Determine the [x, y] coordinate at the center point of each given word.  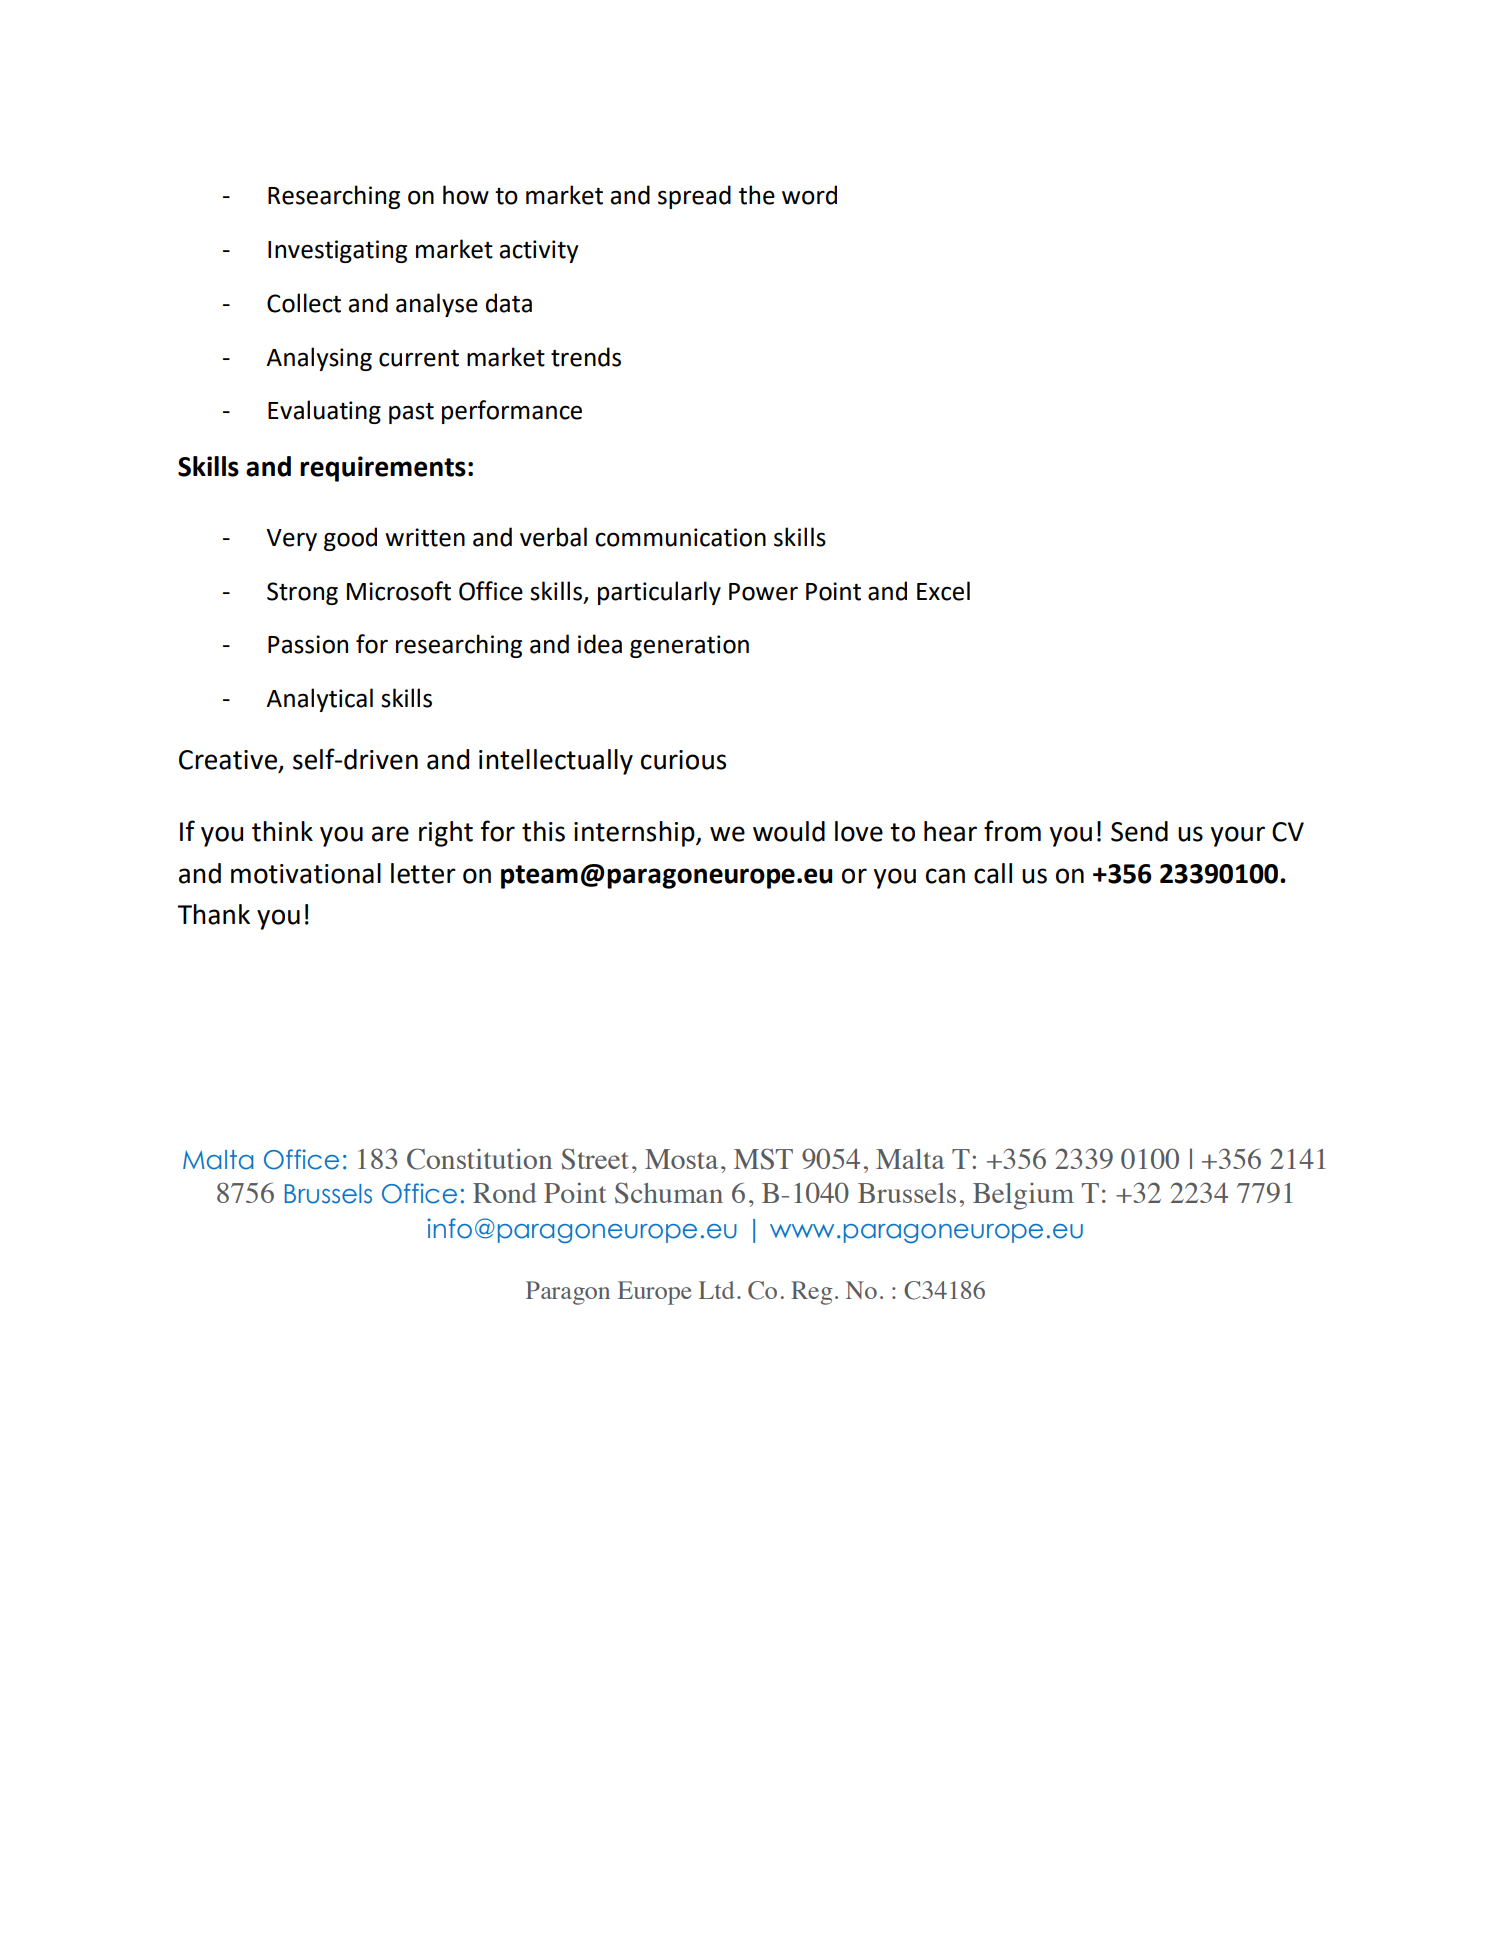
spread [694, 197]
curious [683, 760]
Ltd [716, 1290]
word [809, 195]
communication [680, 537]
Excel [943, 591]
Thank [213, 914]
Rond [505, 1193]
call [993, 873]
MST [763, 1159]
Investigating [337, 251]
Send [1139, 831]
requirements [383, 469]
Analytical [319, 700]
